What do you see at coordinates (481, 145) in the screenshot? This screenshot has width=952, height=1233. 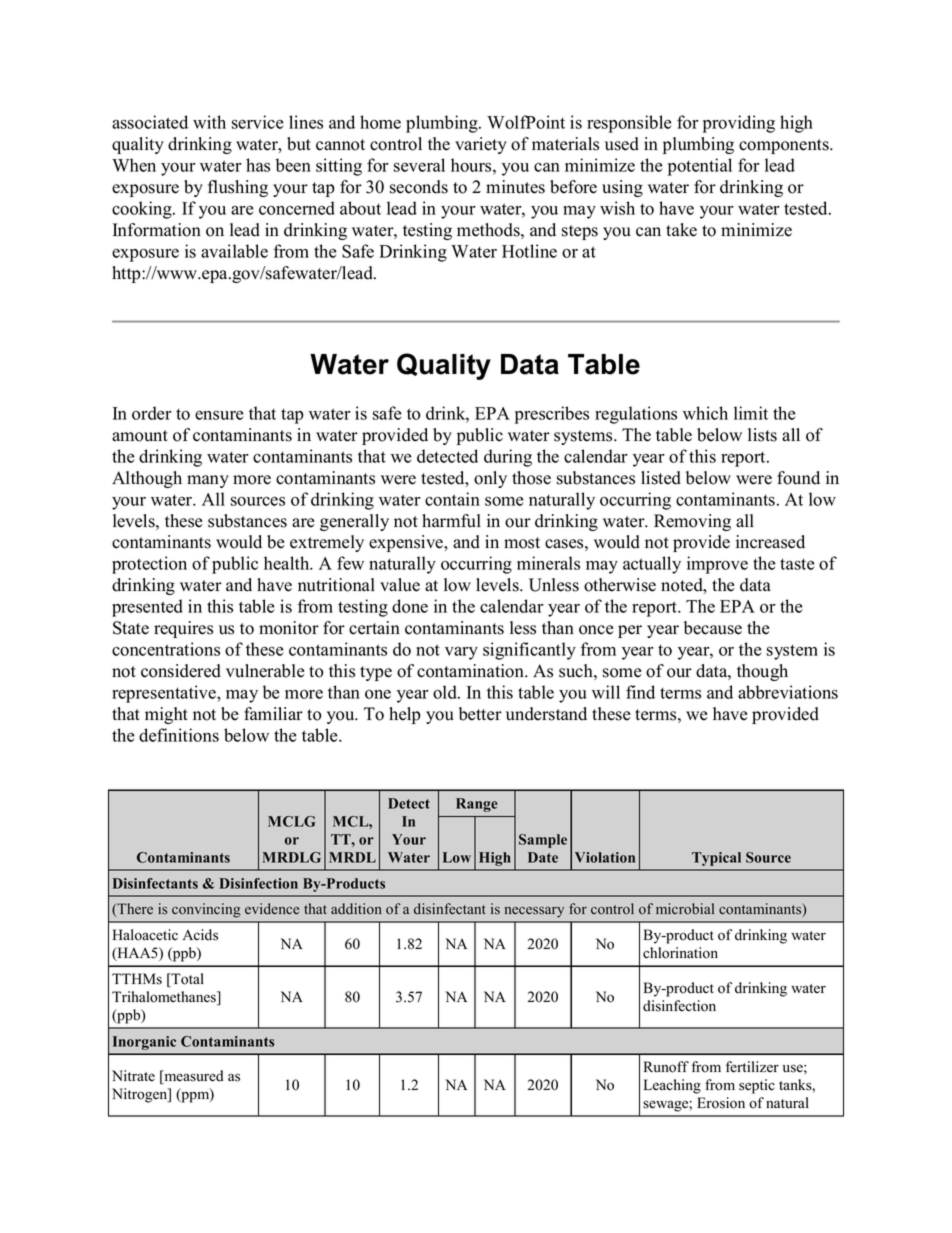 I see `variety` at bounding box center [481, 145].
